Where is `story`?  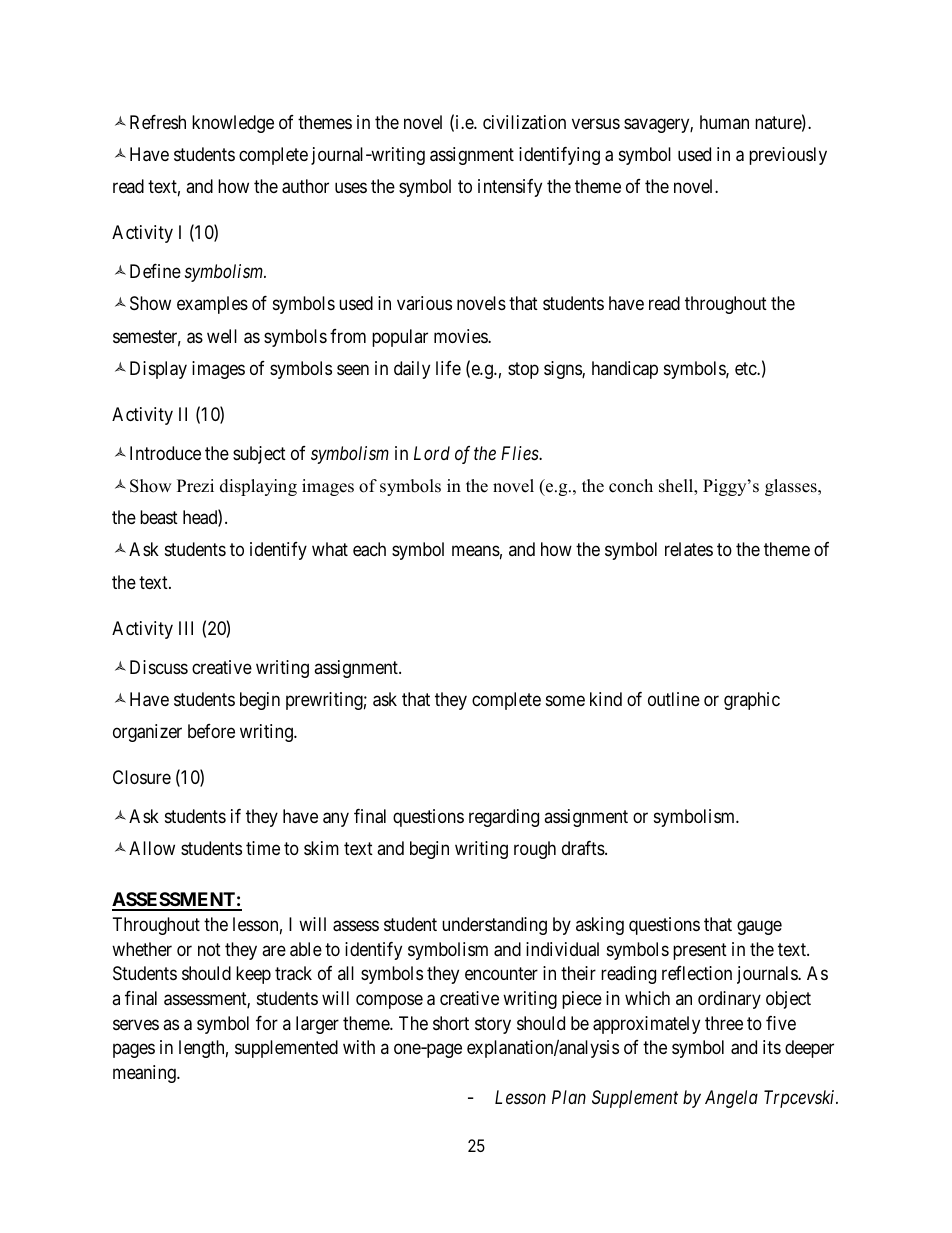 story is located at coordinates (493, 1025).
